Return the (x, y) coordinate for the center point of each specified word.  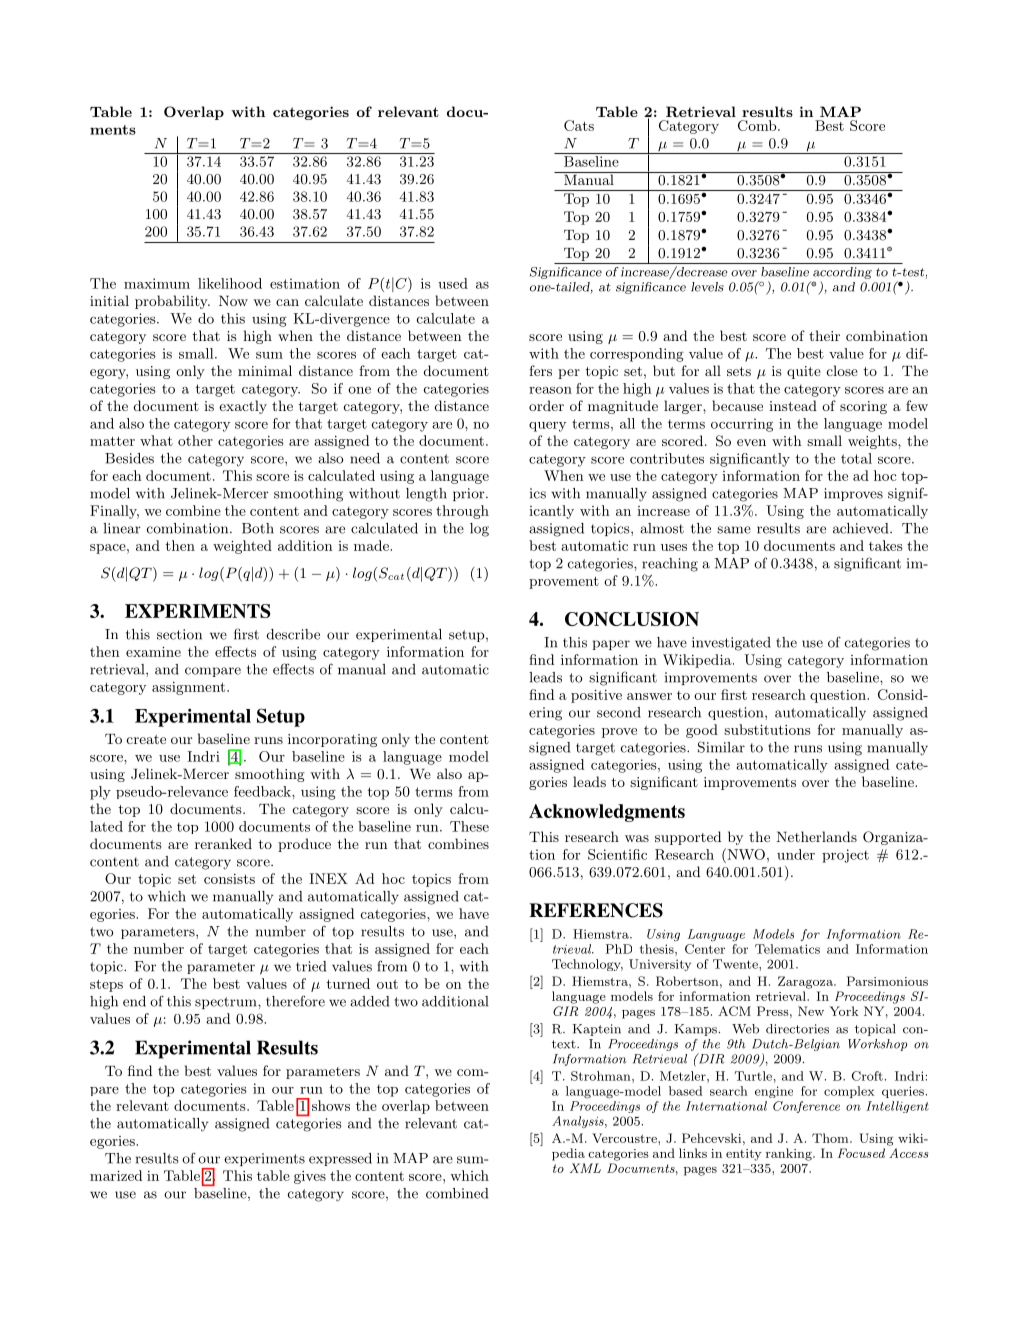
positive (596, 696)
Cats (579, 125)
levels (707, 287)
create (146, 739)
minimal (265, 370)
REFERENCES (596, 910)
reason (550, 390)
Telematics (787, 949)
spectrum (227, 1003)
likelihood (230, 283)
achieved (862, 528)
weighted (242, 547)
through (462, 512)
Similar (721, 747)
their (824, 335)
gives (310, 1177)
